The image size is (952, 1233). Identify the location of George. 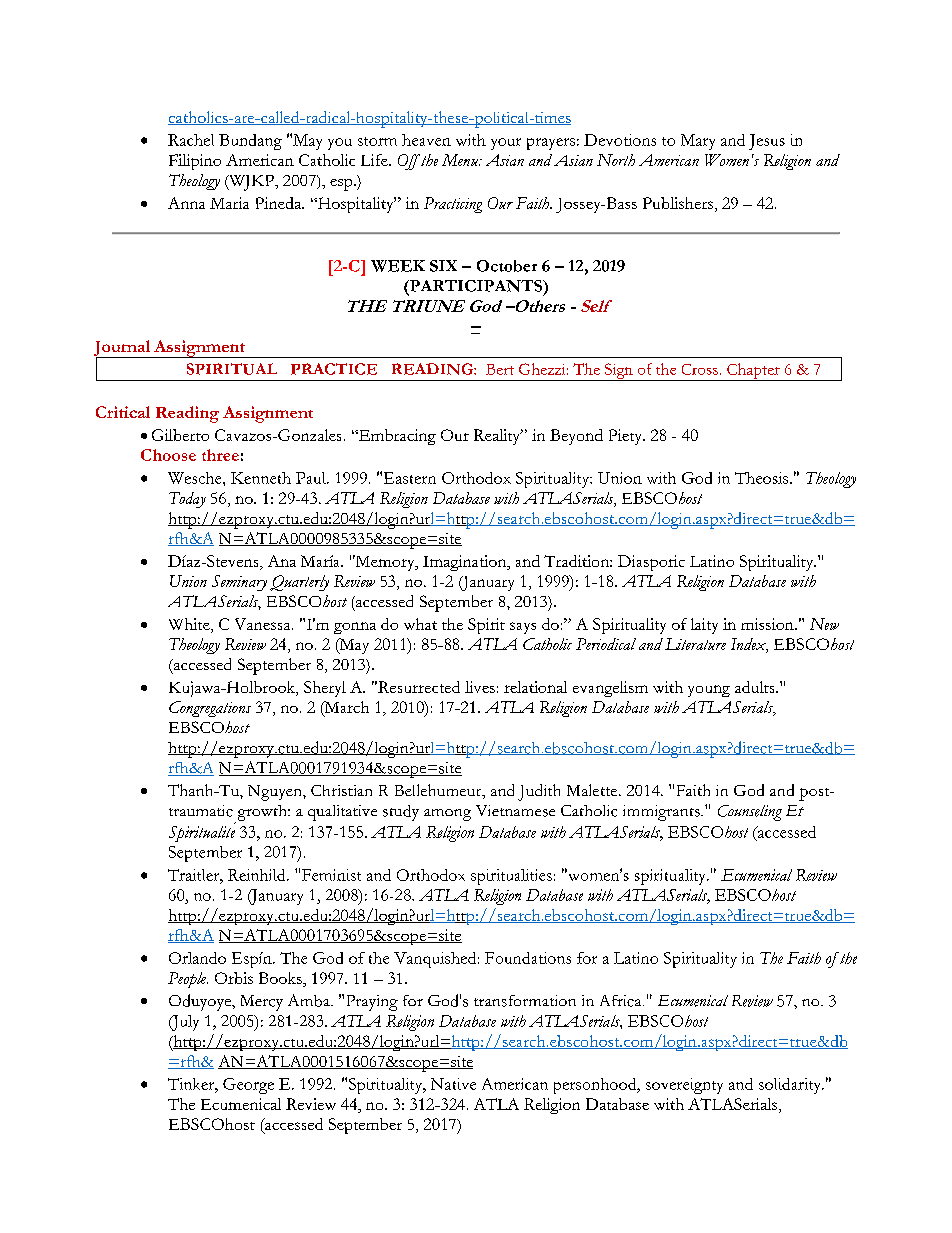
(248, 1086).
